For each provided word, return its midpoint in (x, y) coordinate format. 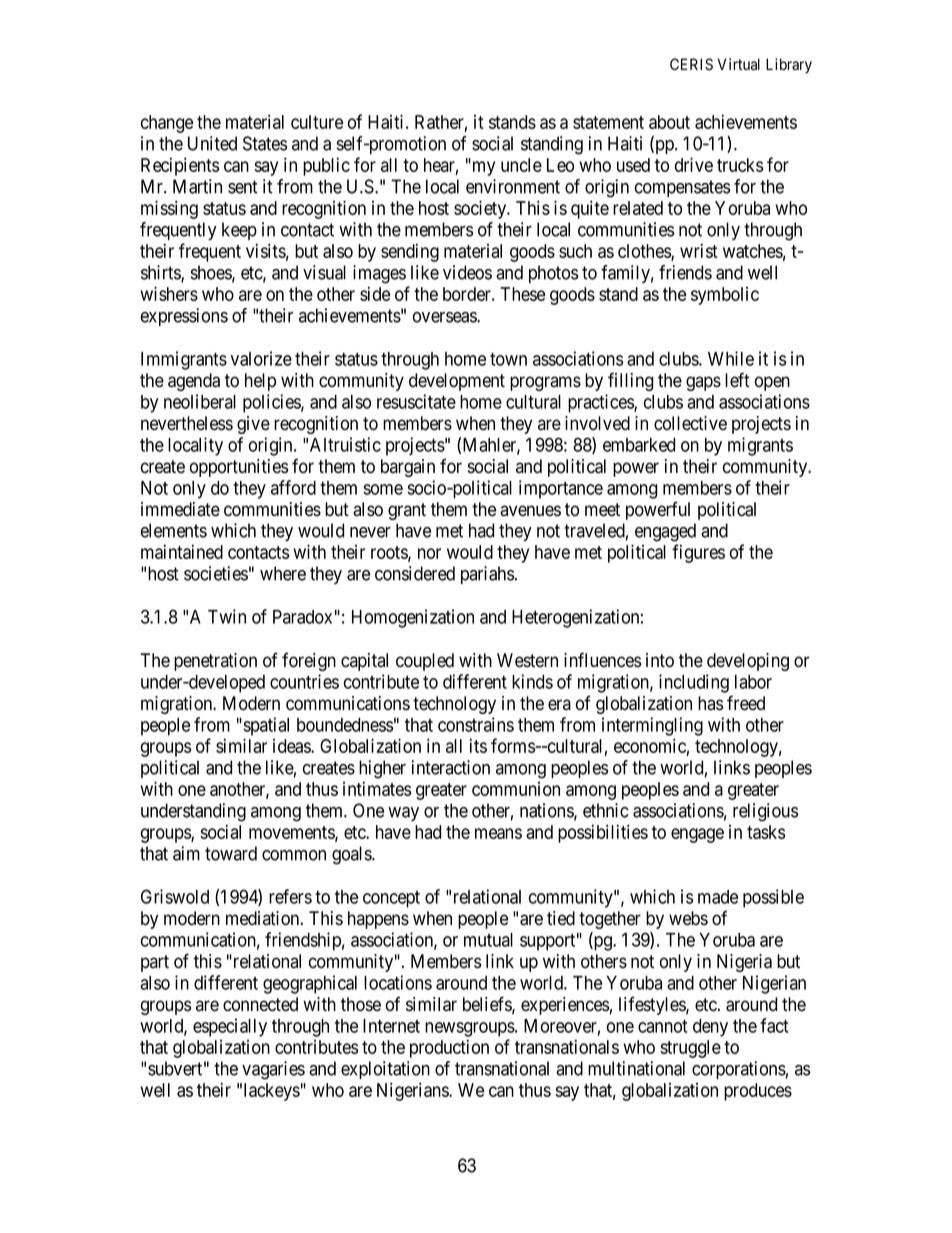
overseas (445, 317)
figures (698, 553)
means (498, 833)
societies (216, 573)
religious (765, 812)
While (731, 358)
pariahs (487, 575)
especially (230, 1027)
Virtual (738, 64)
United (212, 143)
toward (231, 853)
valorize (261, 358)
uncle (521, 165)
